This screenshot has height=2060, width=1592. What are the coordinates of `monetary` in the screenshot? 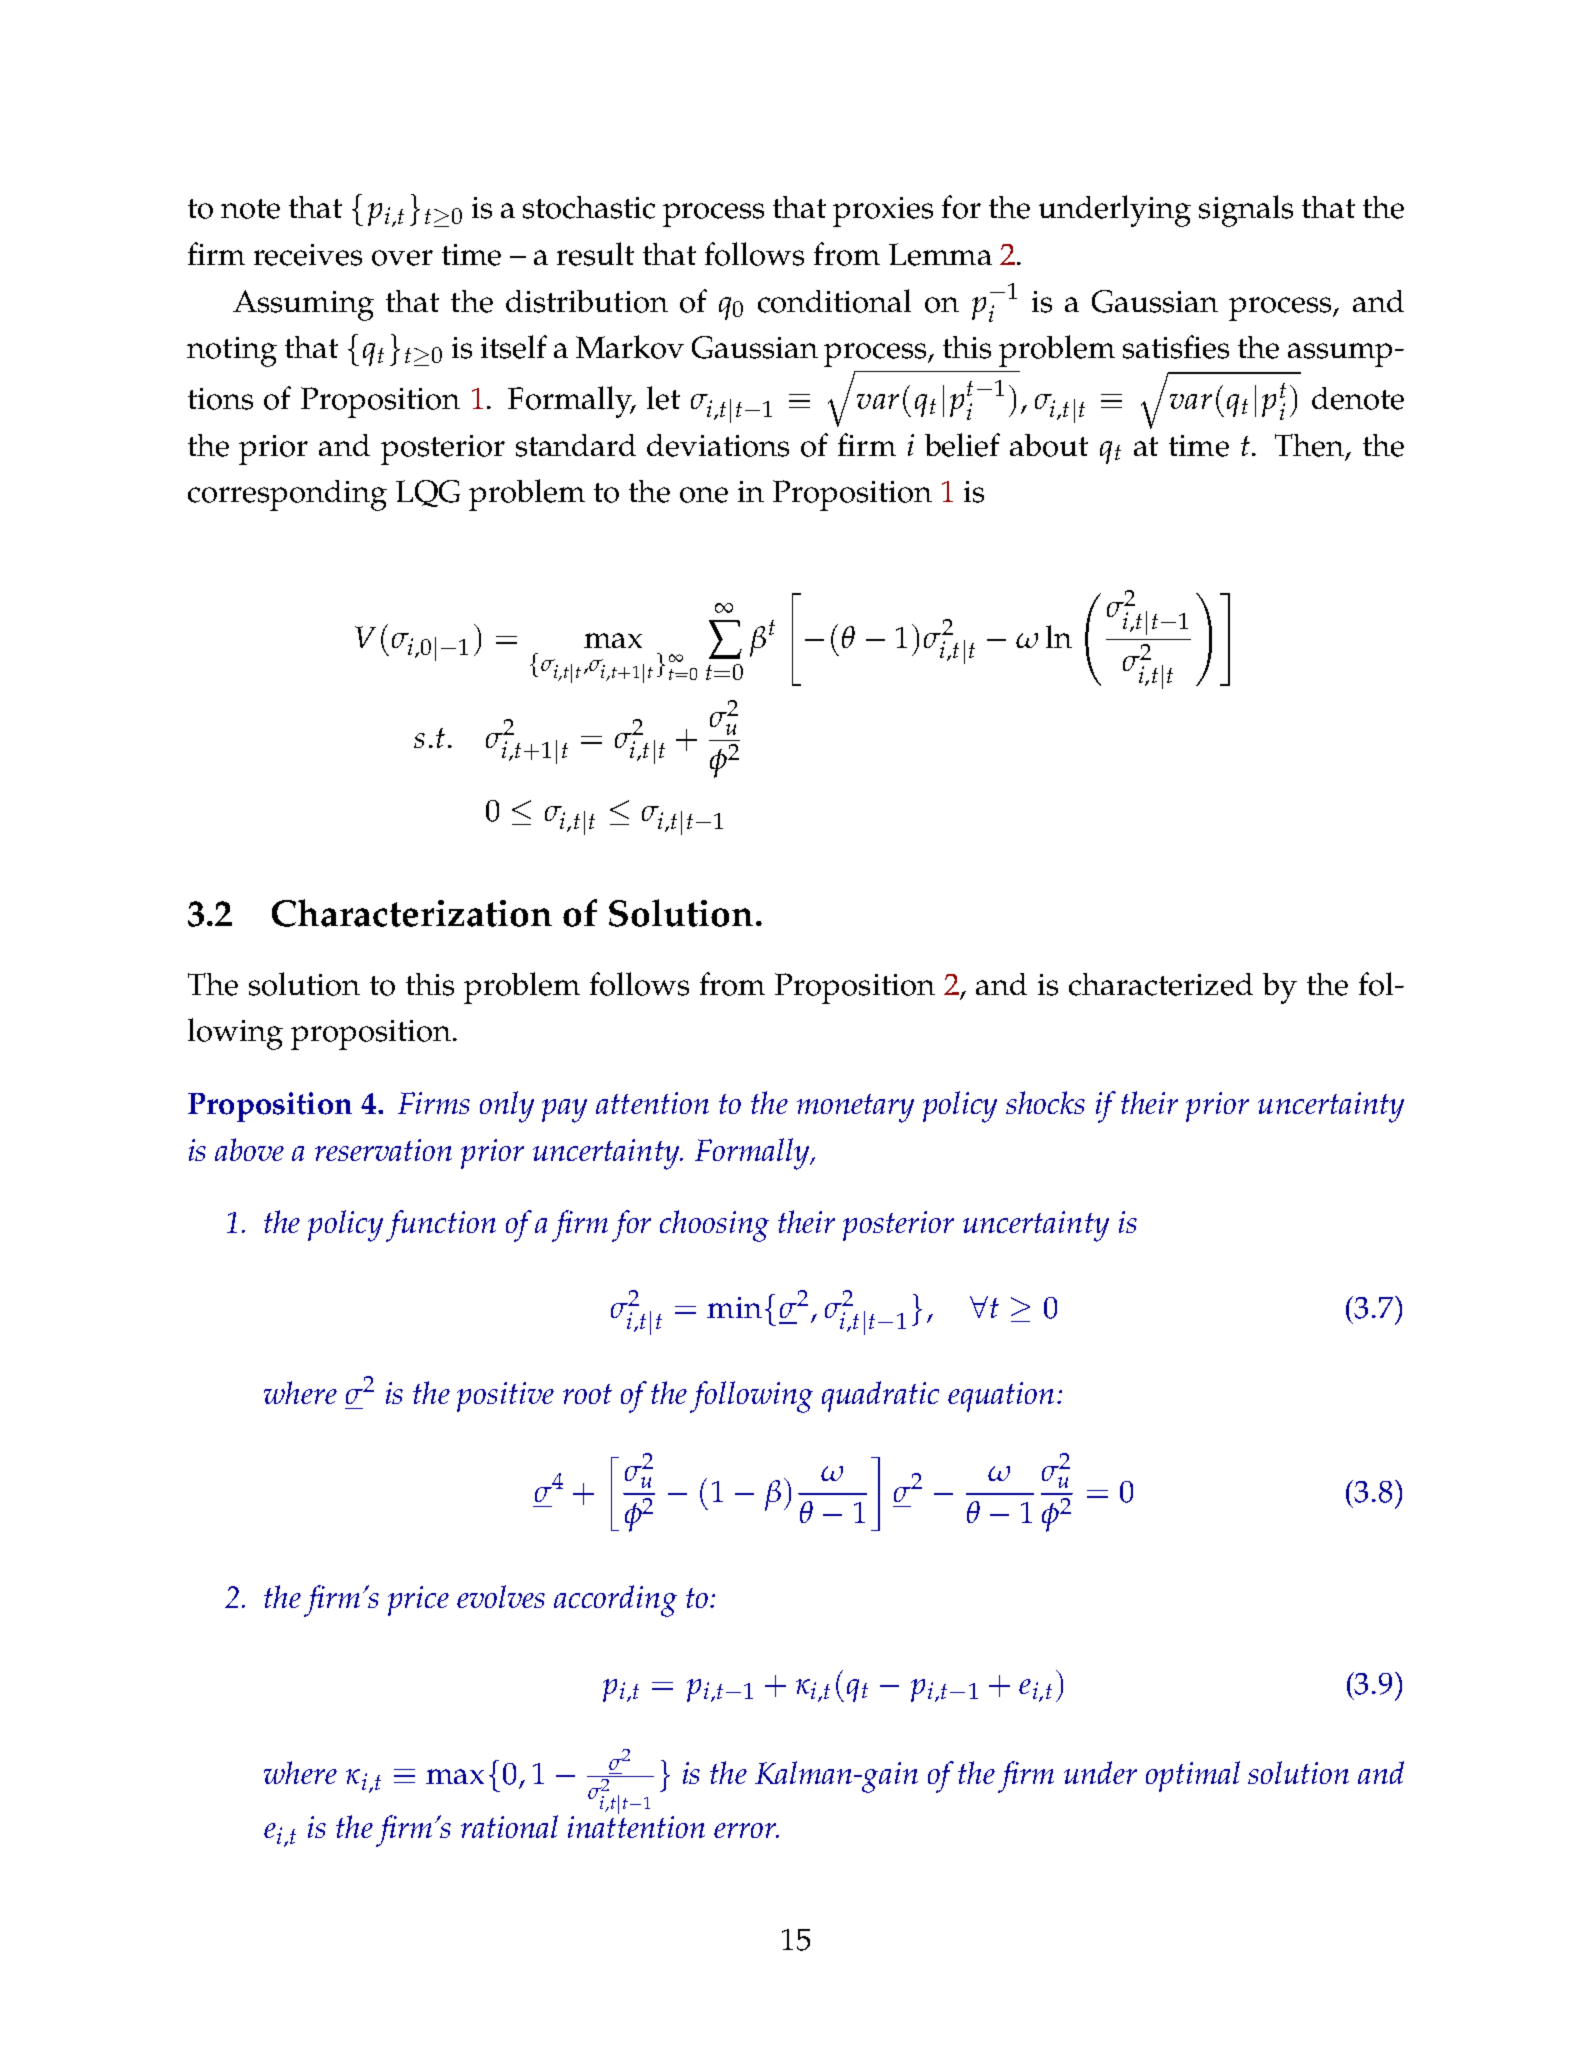 It's located at (855, 1108).
